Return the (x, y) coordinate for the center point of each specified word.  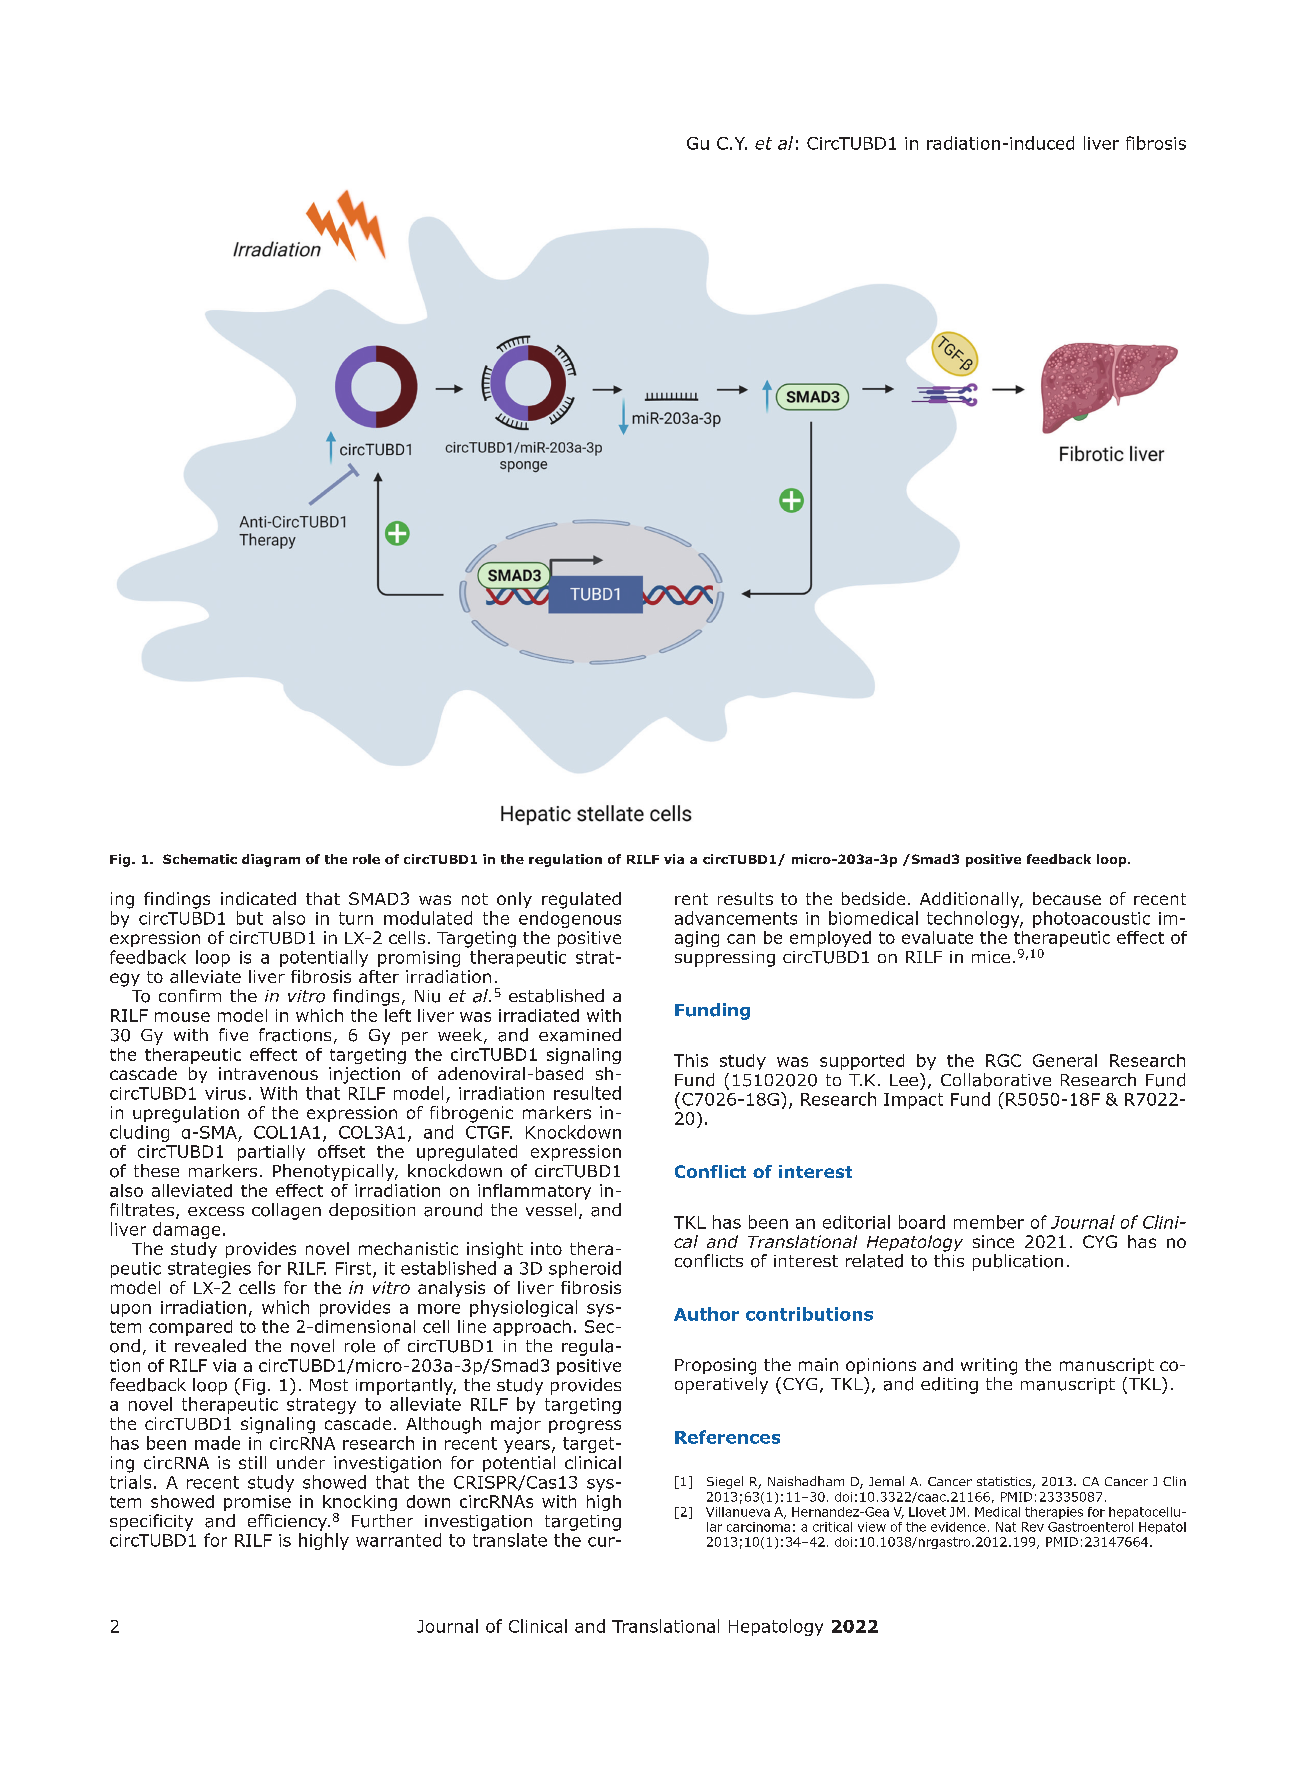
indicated (258, 898)
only (514, 900)
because (1067, 898)
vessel (551, 1209)
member (989, 1222)
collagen (286, 1211)
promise (257, 1503)
